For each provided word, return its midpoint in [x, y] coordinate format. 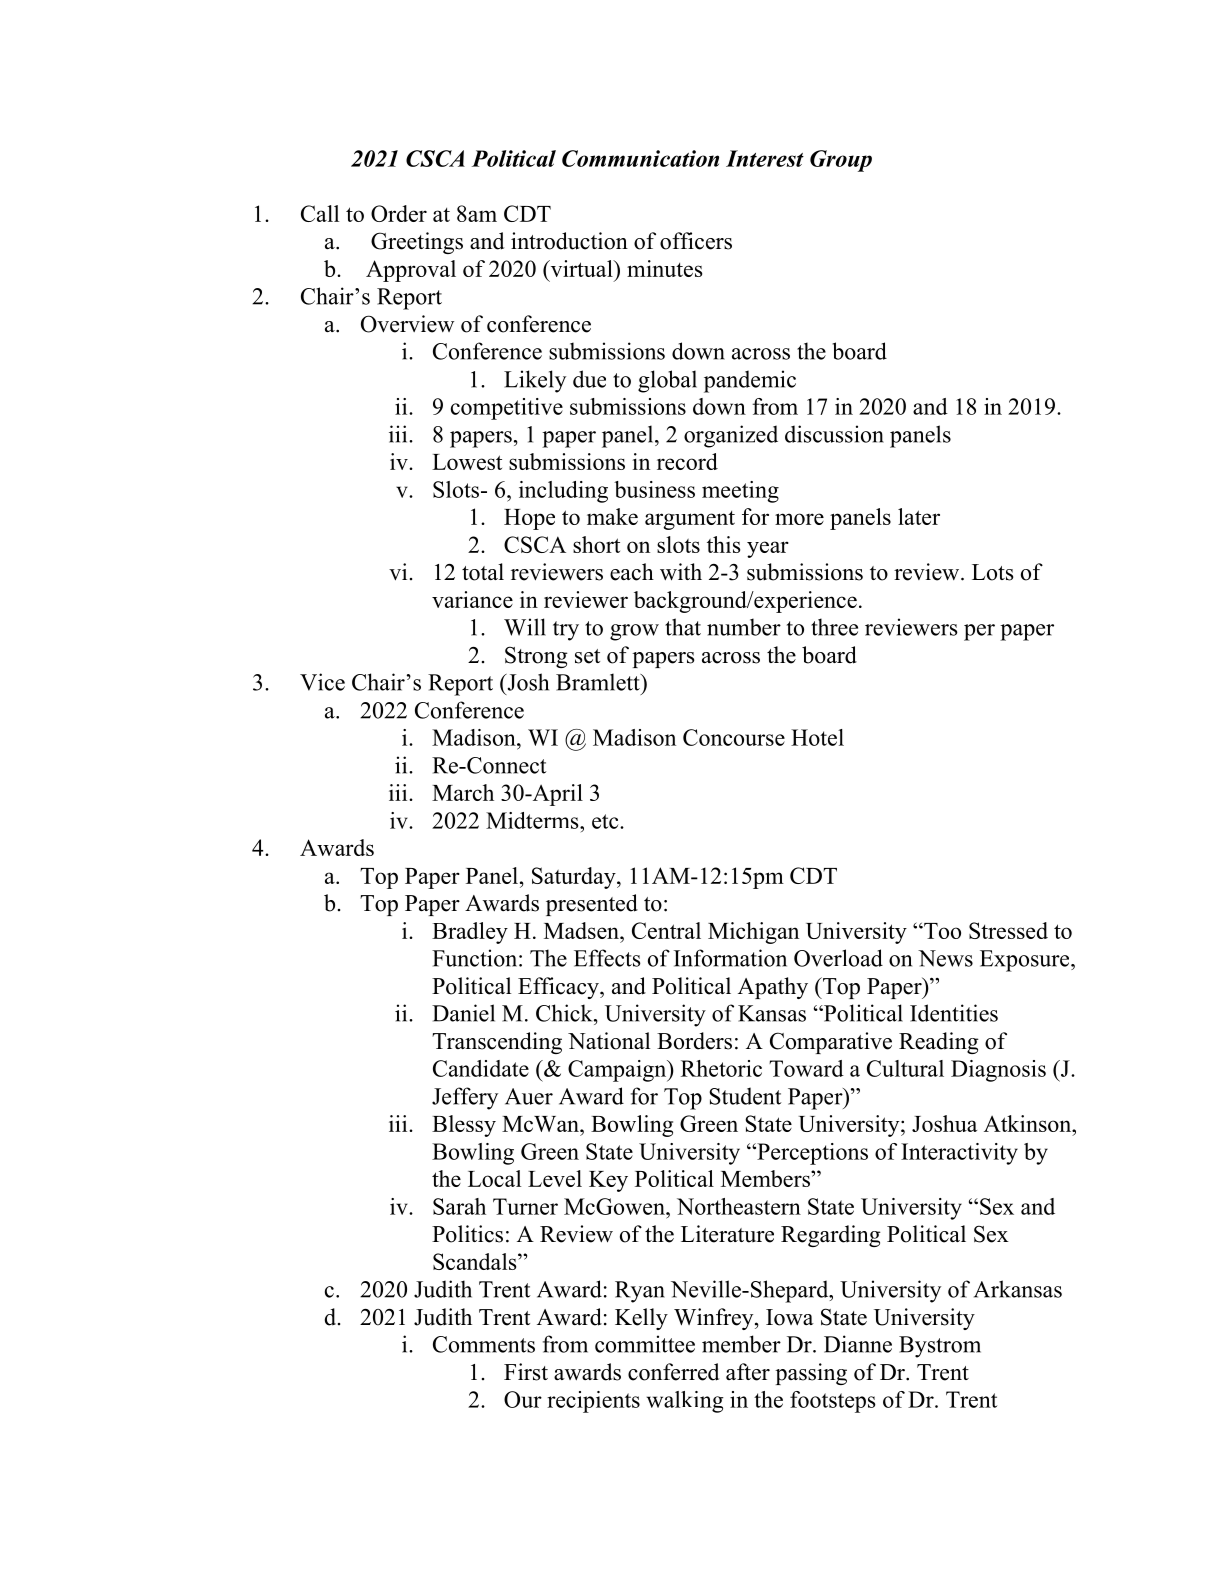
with [681, 572]
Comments [484, 1344]
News [945, 958]
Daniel [463, 1013]
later [919, 516]
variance [472, 599]
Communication [640, 158]
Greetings [417, 243]
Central [666, 930]
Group [841, 161]
